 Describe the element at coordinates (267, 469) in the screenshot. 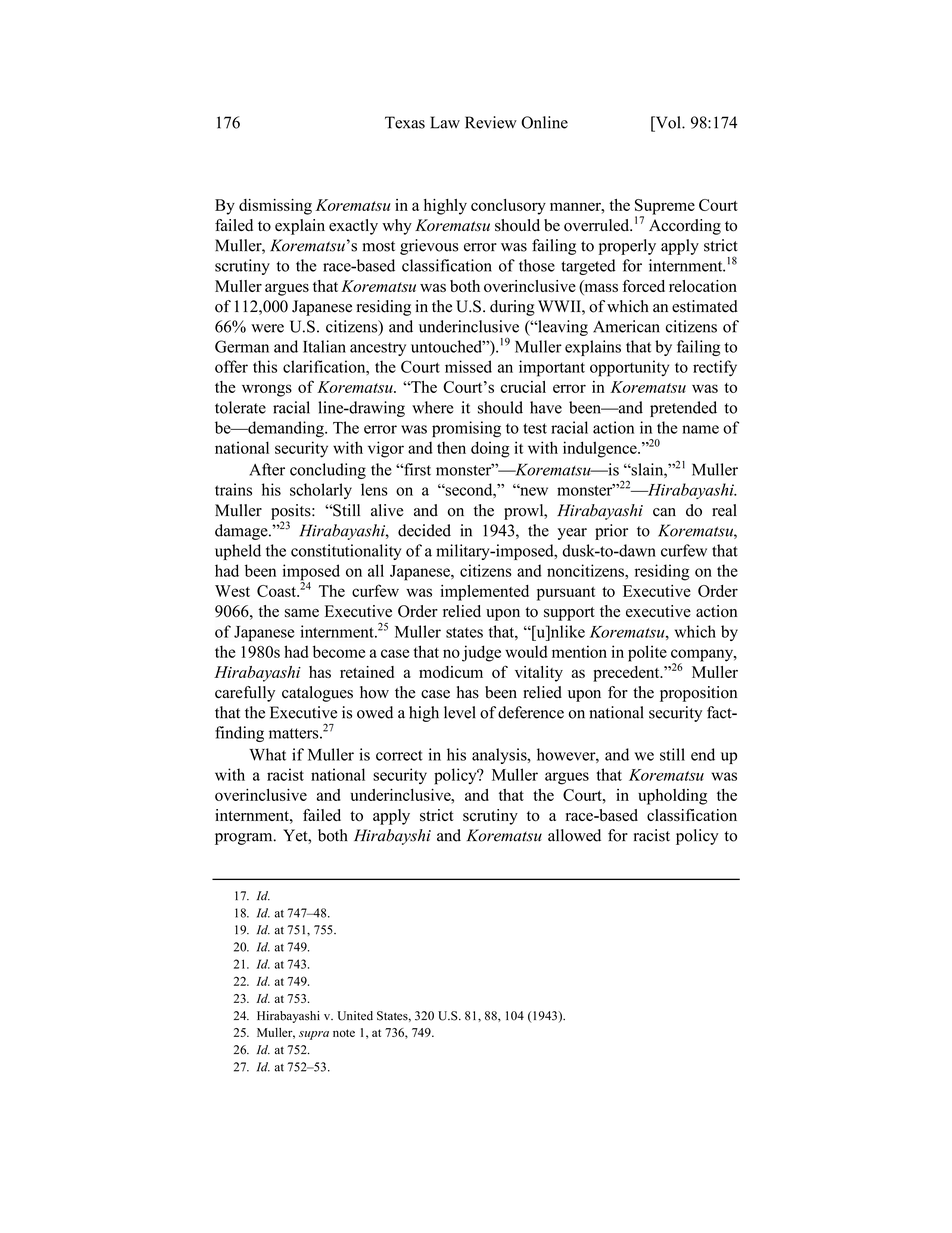

I see `After` at that location.
